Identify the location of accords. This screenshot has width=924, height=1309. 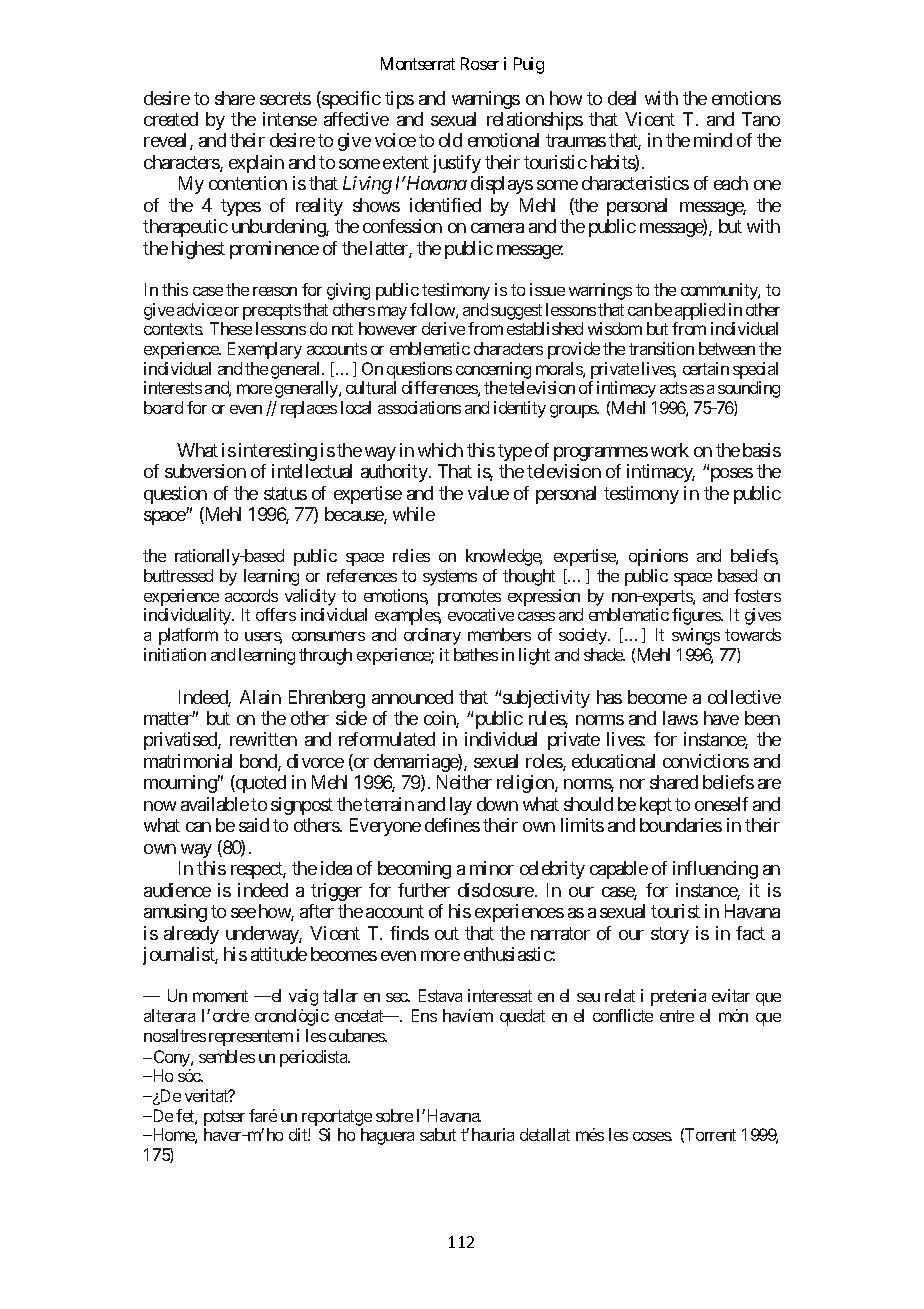
(251, 595).
